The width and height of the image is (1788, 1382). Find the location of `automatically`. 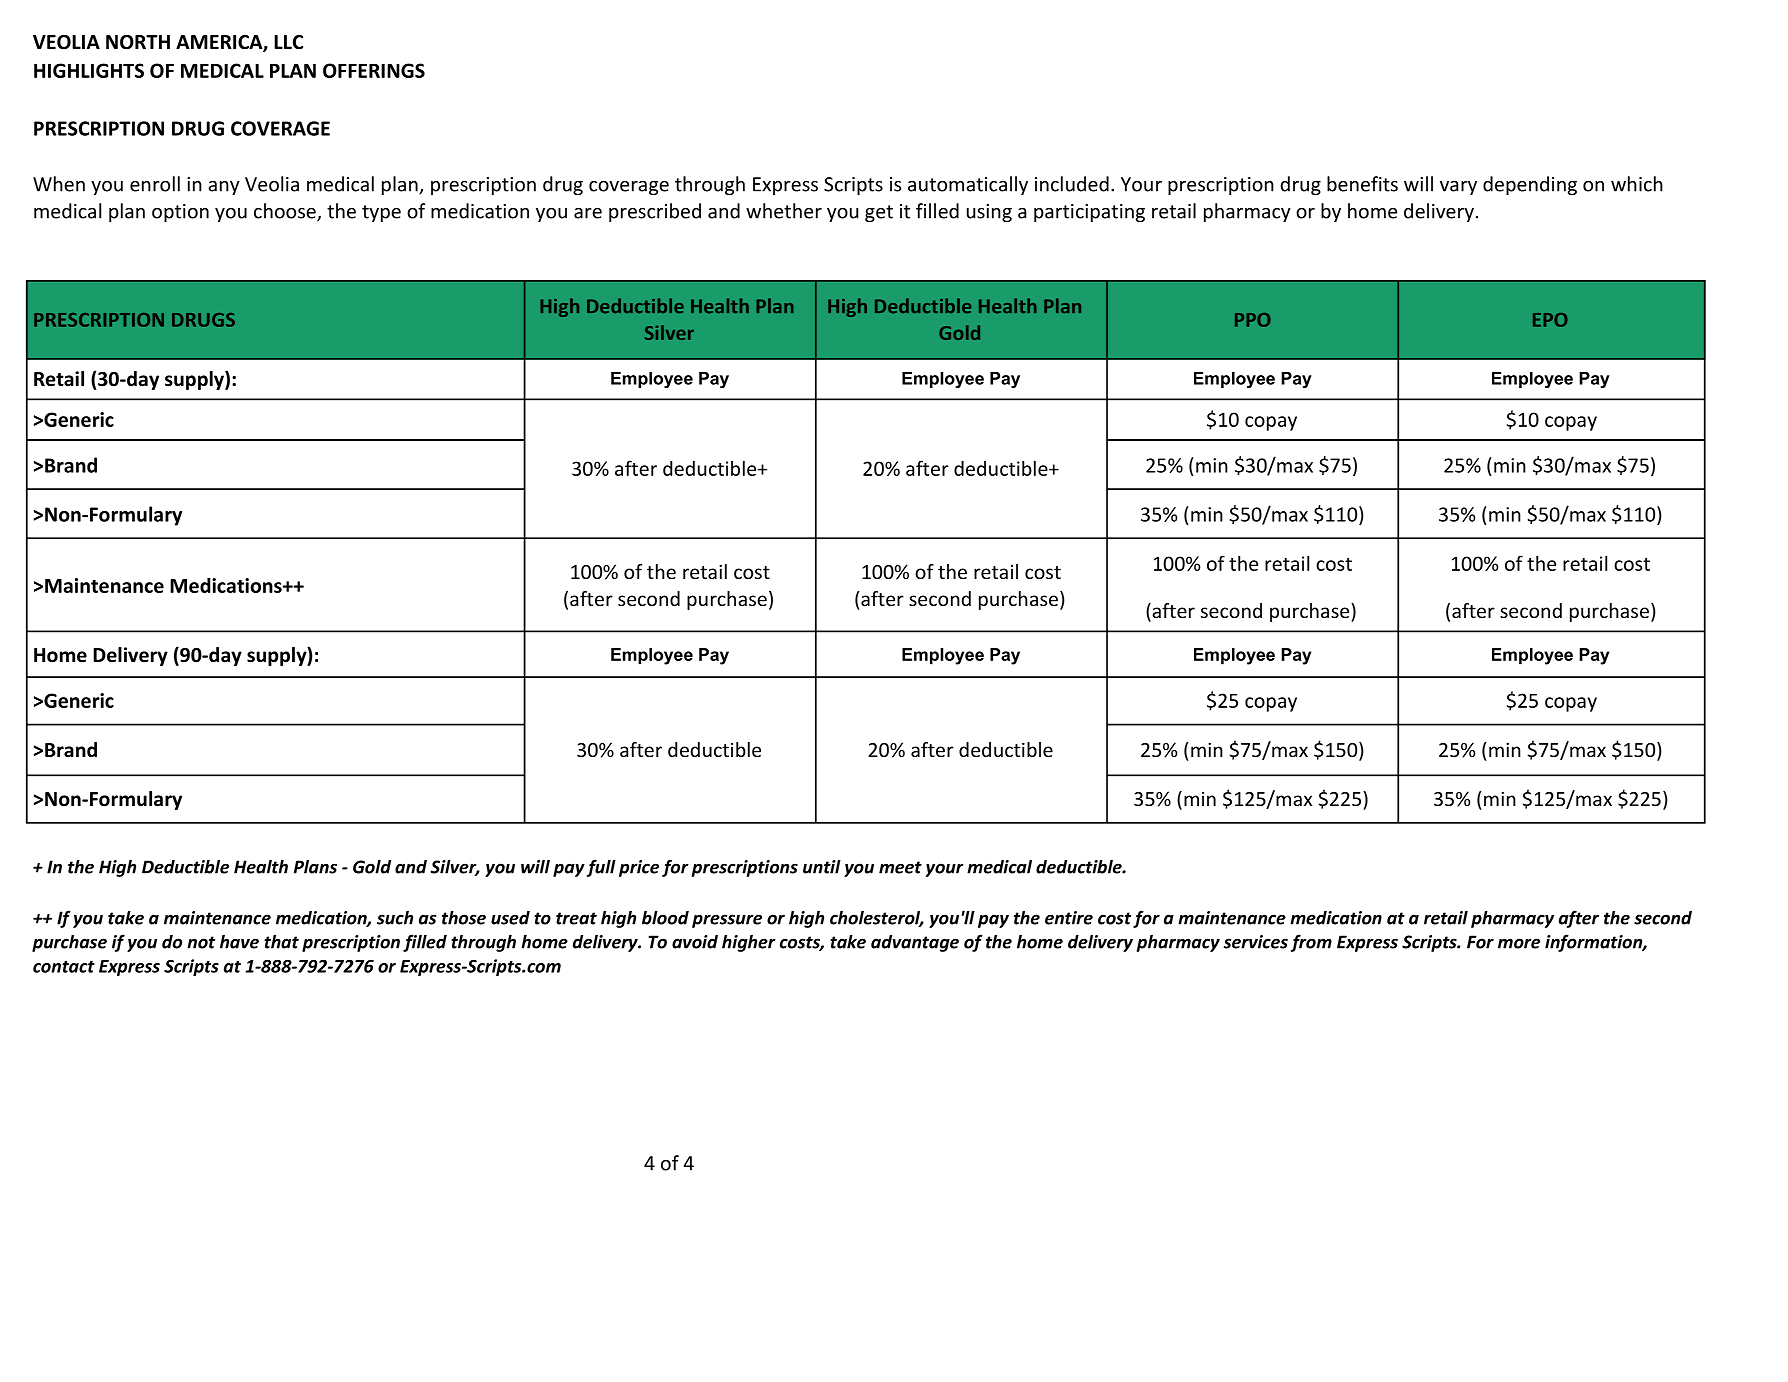

automatically is located at coordinates (968, 185).
